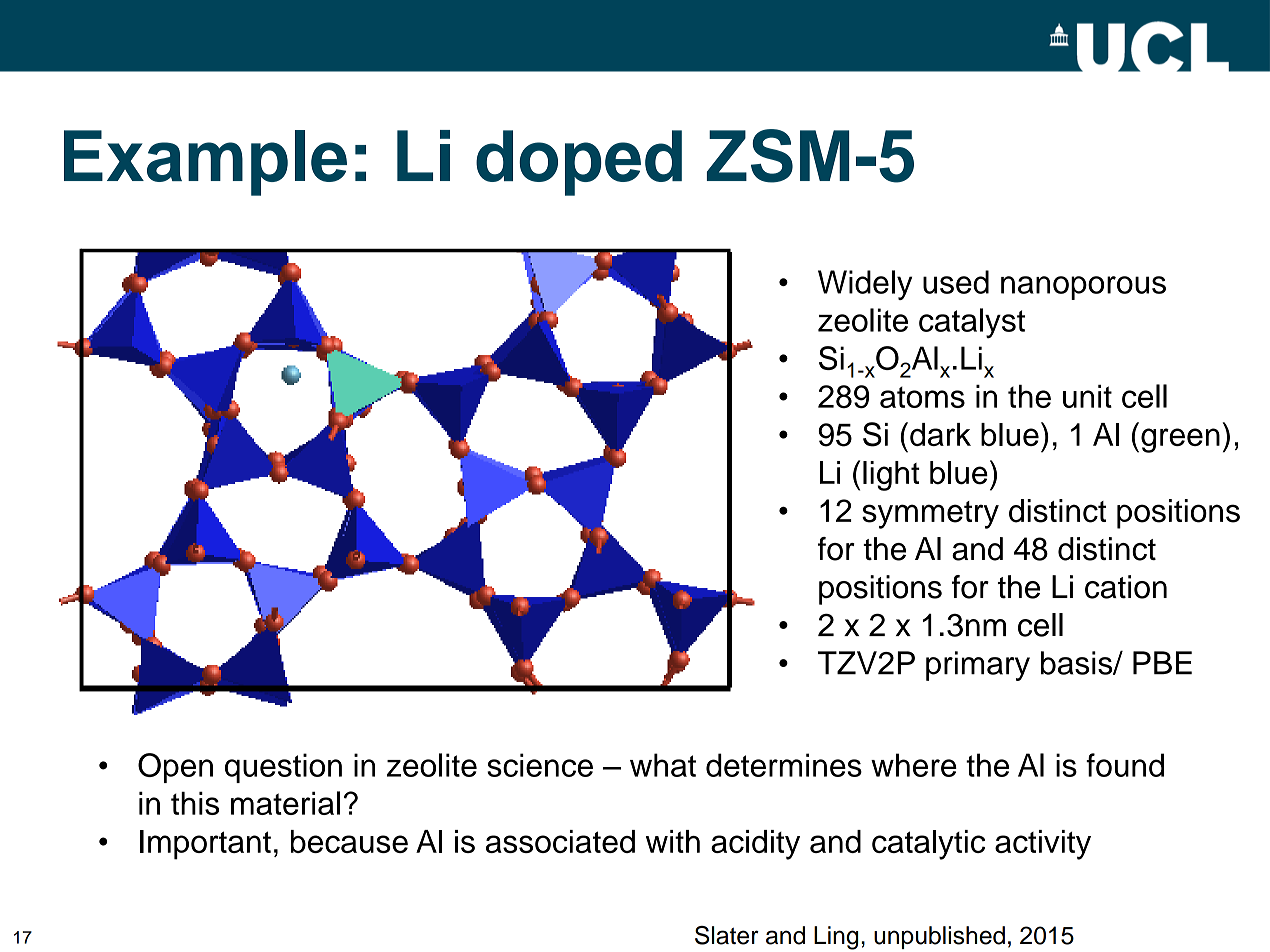  What do you see at coordinates (205, 163) in the screenshot?
I see `Example` at bounding box center [205, 163].
